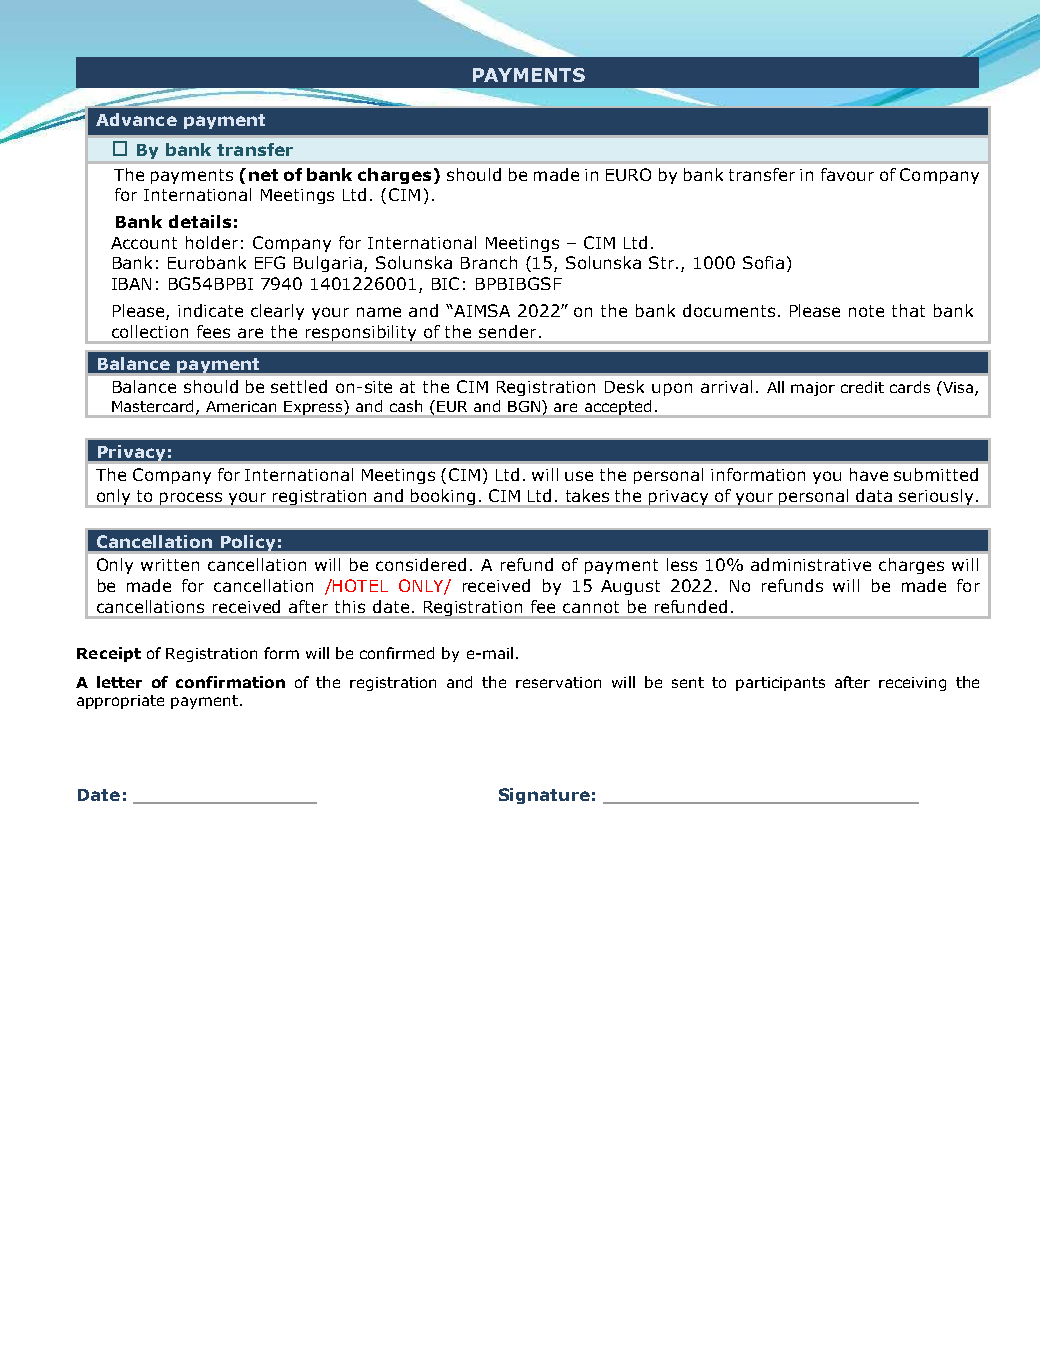  Describe the element at coordinates (191, 499) in the screenshot. I see `process` at that location.
